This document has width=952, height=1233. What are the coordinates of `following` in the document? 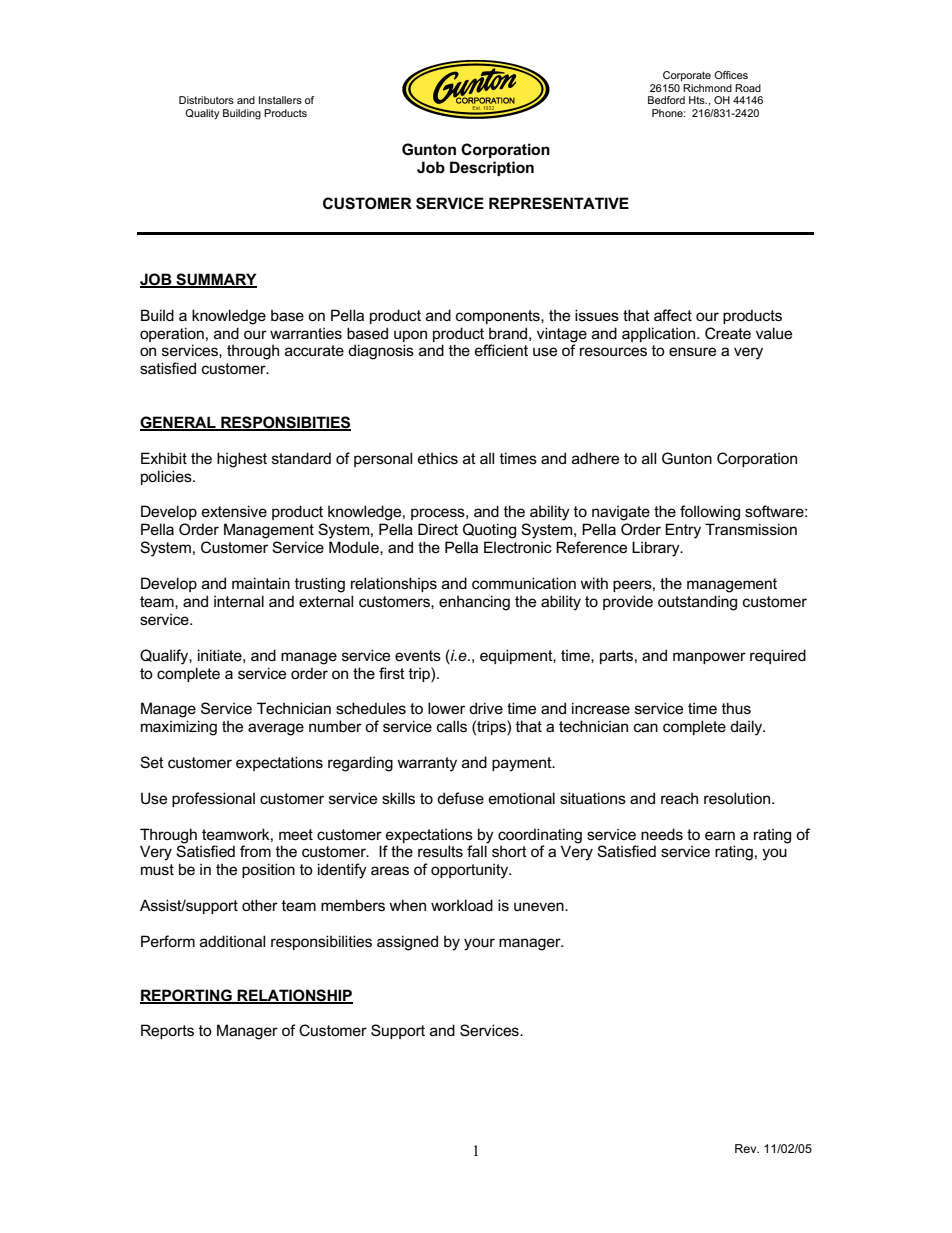 It's located at (710, 513).
